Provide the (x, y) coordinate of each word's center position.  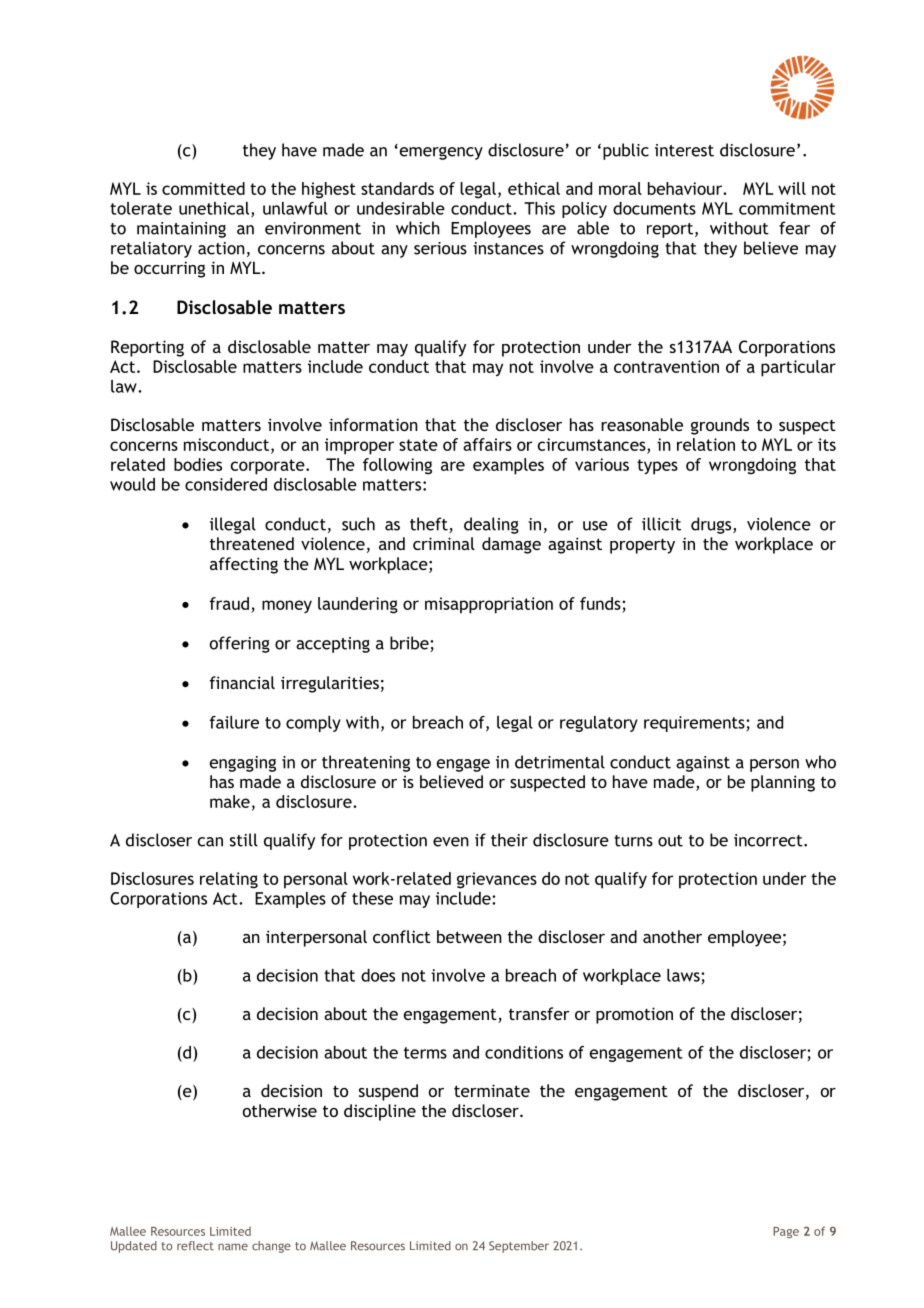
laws (684, 975)
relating (229, 880)
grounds (720, 426)
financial (242, 682)
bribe (410, 644)
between (469, 936)
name (233, 1247)
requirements (695, 724)
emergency (440, 152)
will (792, 188)
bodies (198, 464)
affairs (487, 444)
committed (203, 188)
